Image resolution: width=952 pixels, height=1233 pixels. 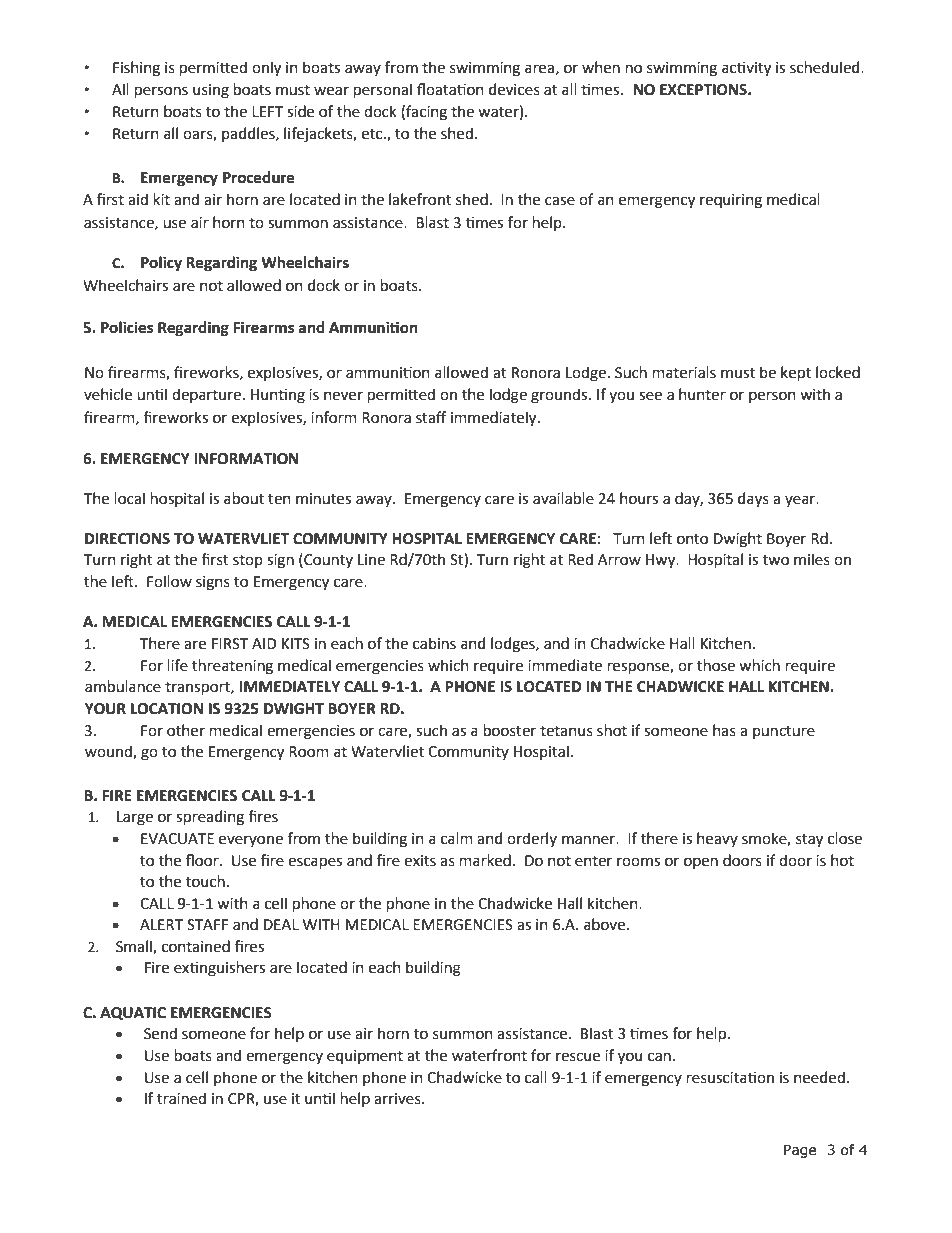 I want to click on Line, so click(x=371, y=560).
